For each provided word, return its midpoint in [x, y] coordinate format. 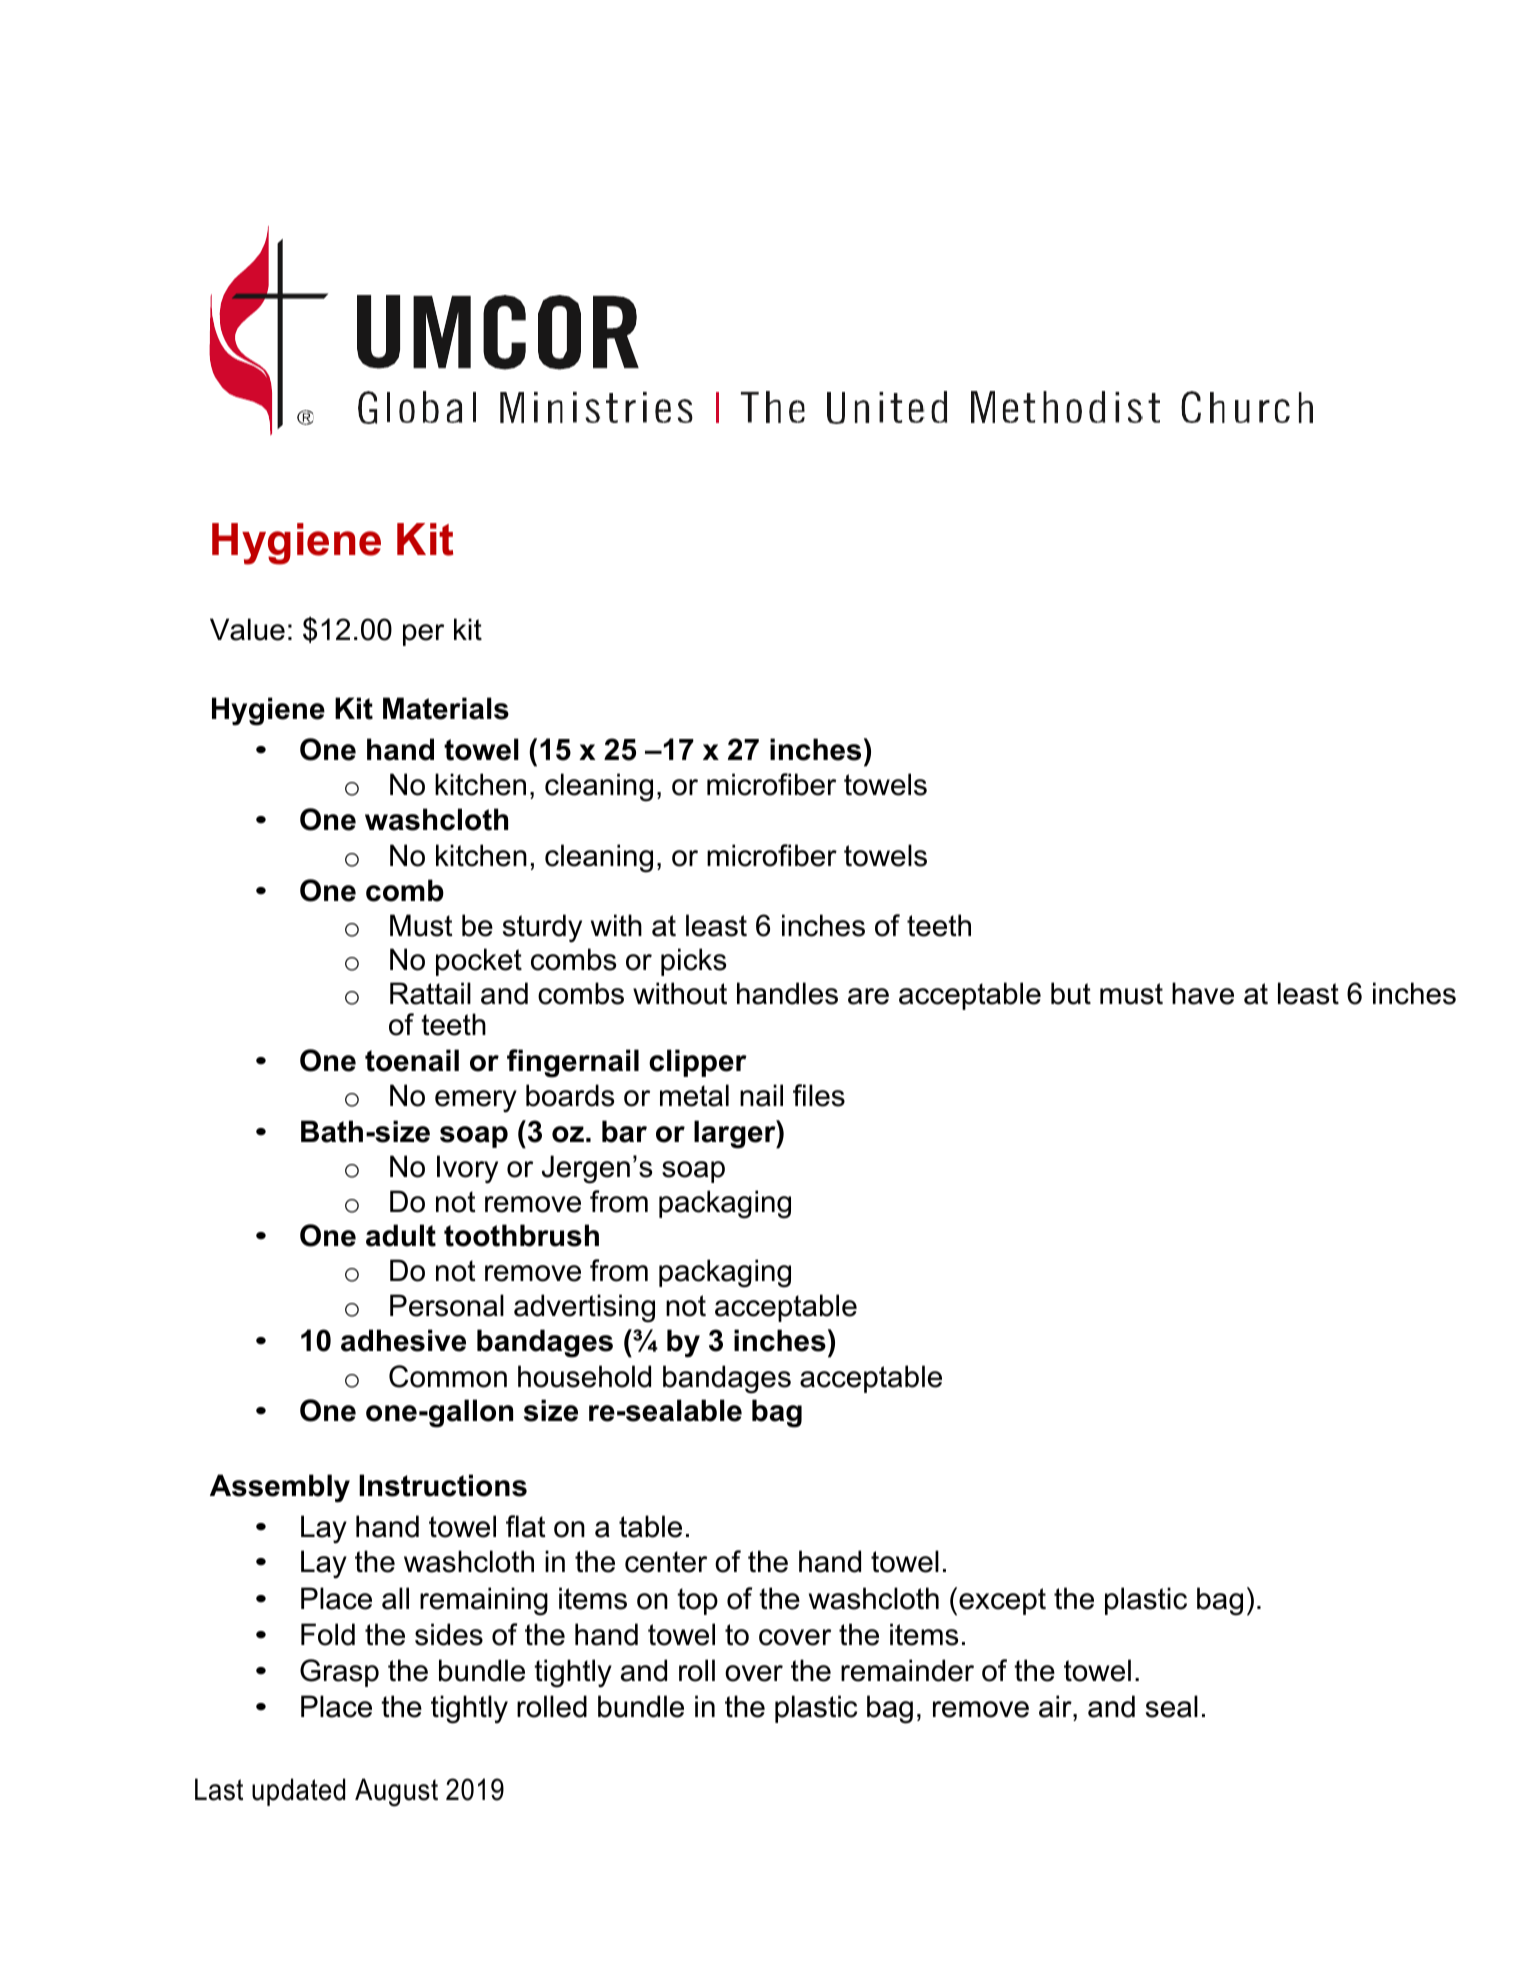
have [1203, 993]
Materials [446, 708]
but [1071, 993]
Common [448, 1376]
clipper [698, 1063]
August [396, 1792]
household [584, 1376]
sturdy [542, 928]
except [1002, 1601]
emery [476, 1101]
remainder [907, 1670]
